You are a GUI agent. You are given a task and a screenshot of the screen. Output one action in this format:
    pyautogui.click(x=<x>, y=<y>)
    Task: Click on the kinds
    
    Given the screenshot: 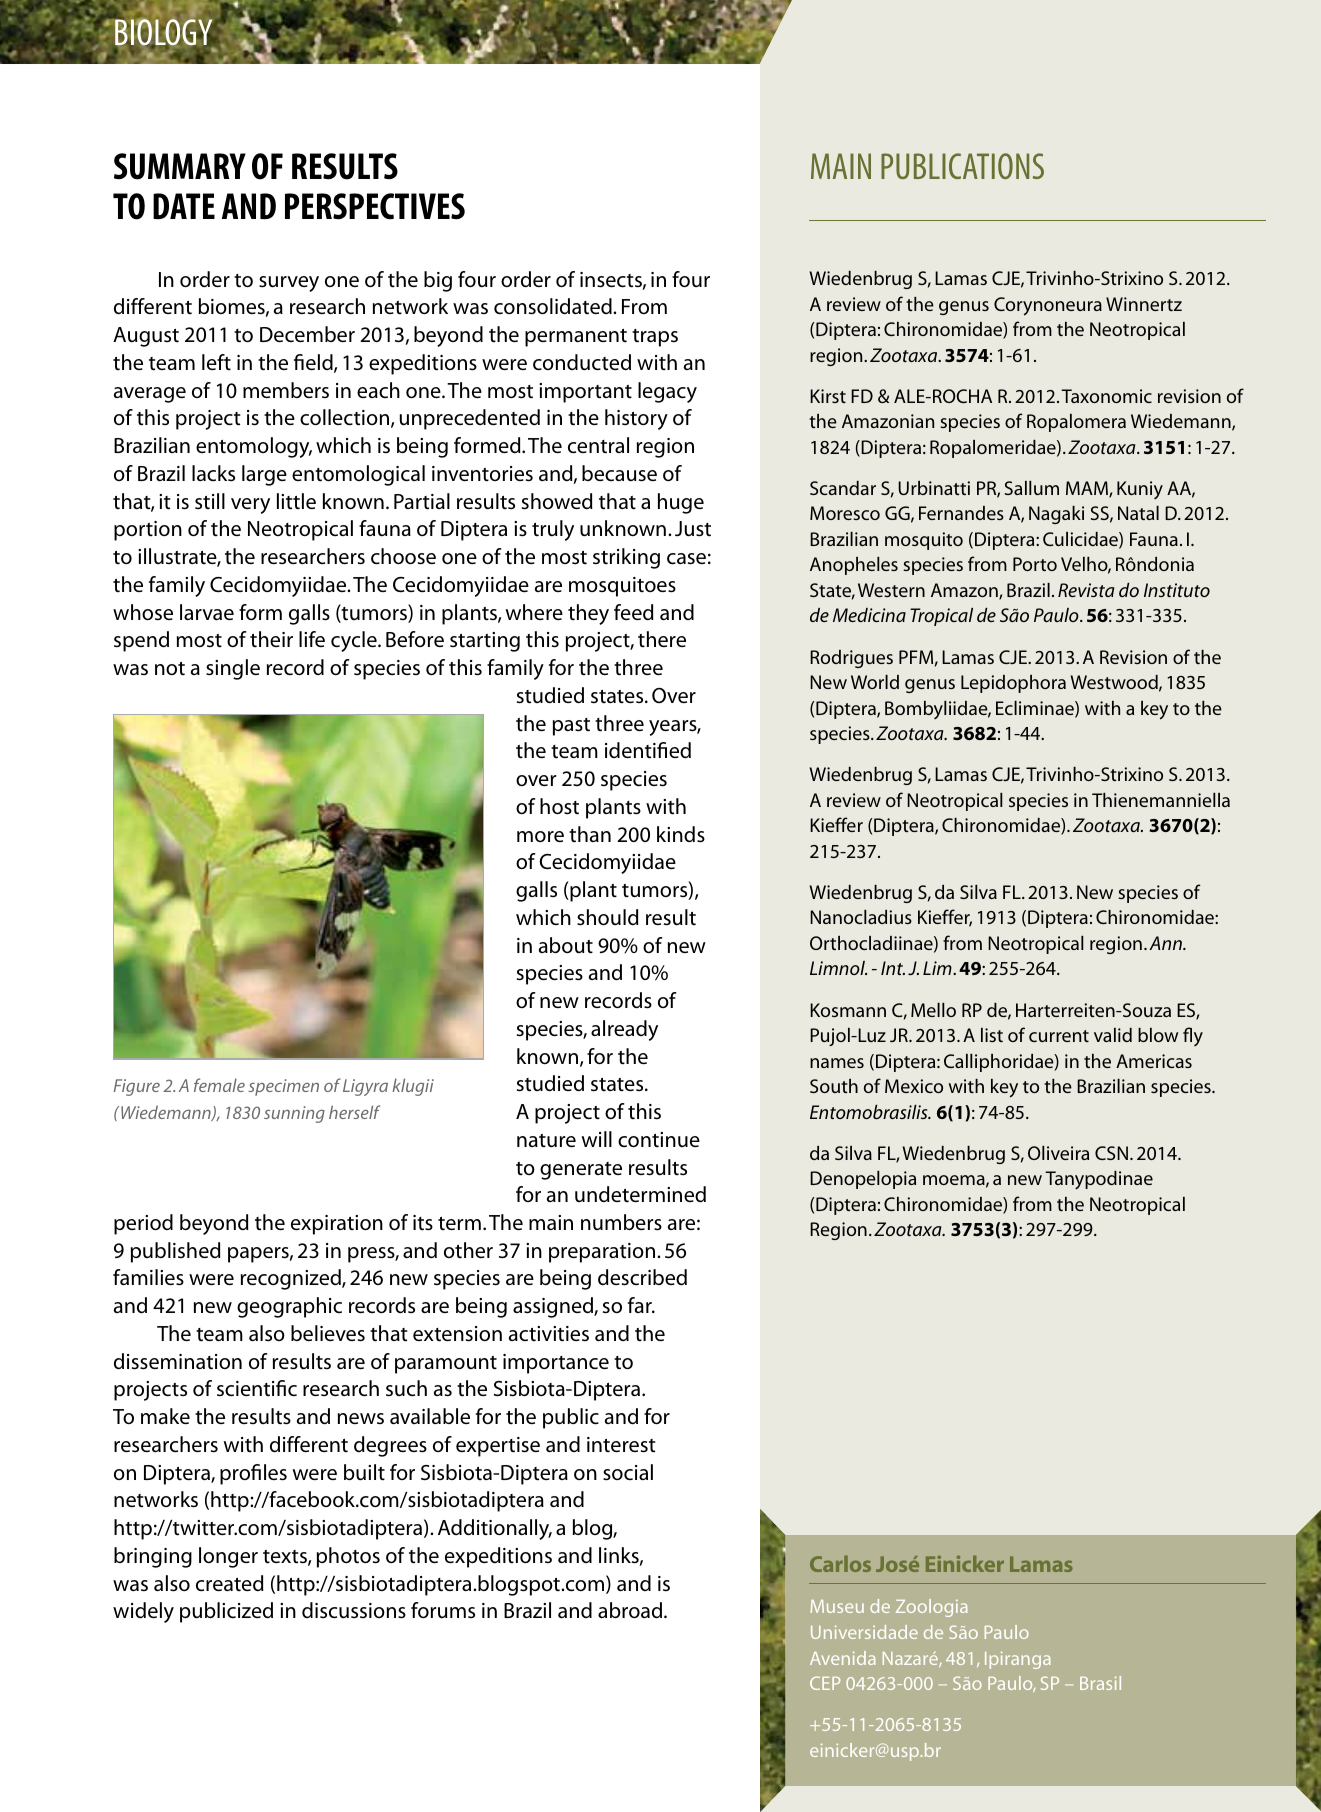 What is the action you would take?
    pyautogui.click(x=681, y=834)
